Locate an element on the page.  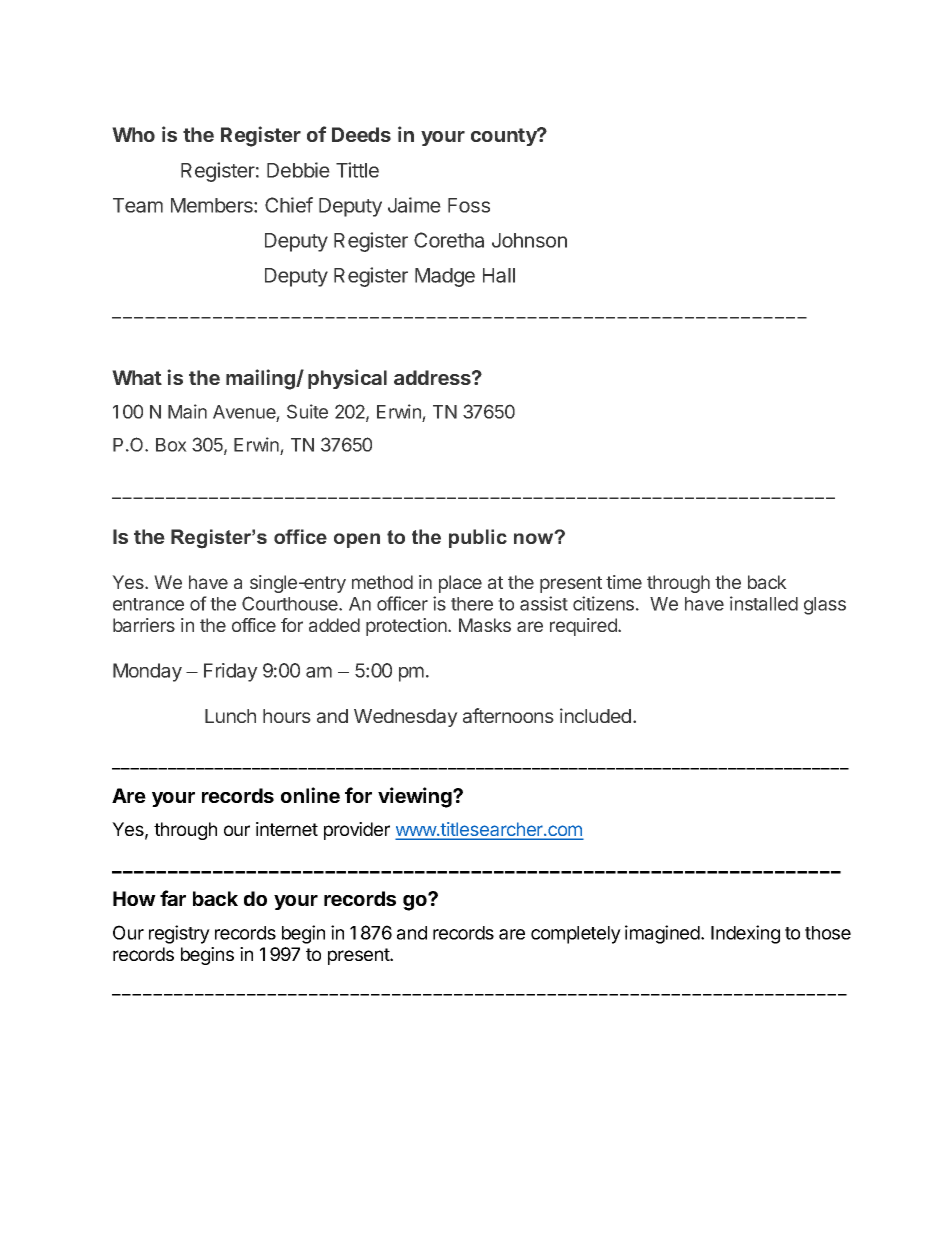
public is located at coordinates (478, 538).
